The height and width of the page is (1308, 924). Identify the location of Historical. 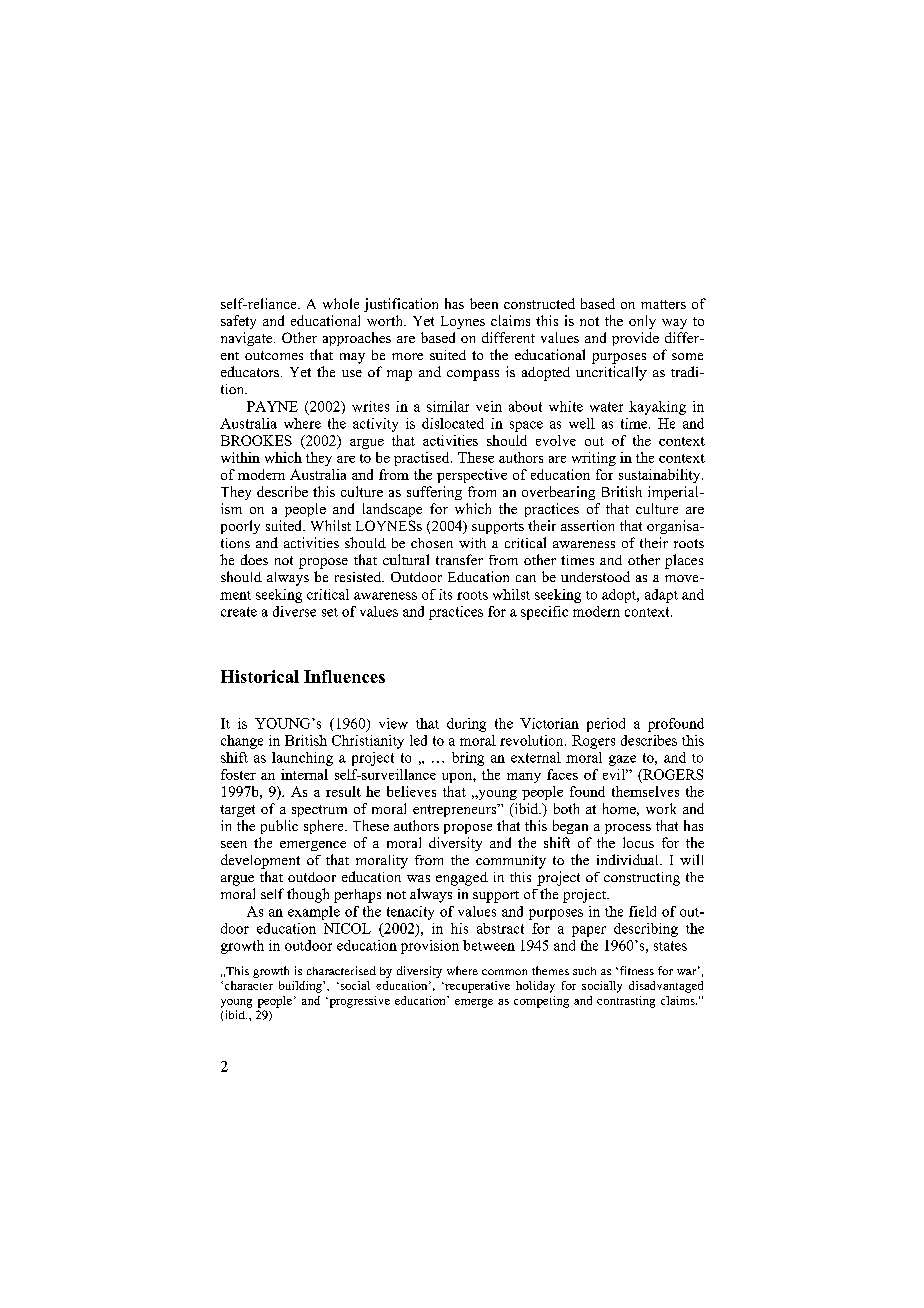
(260, 676).
